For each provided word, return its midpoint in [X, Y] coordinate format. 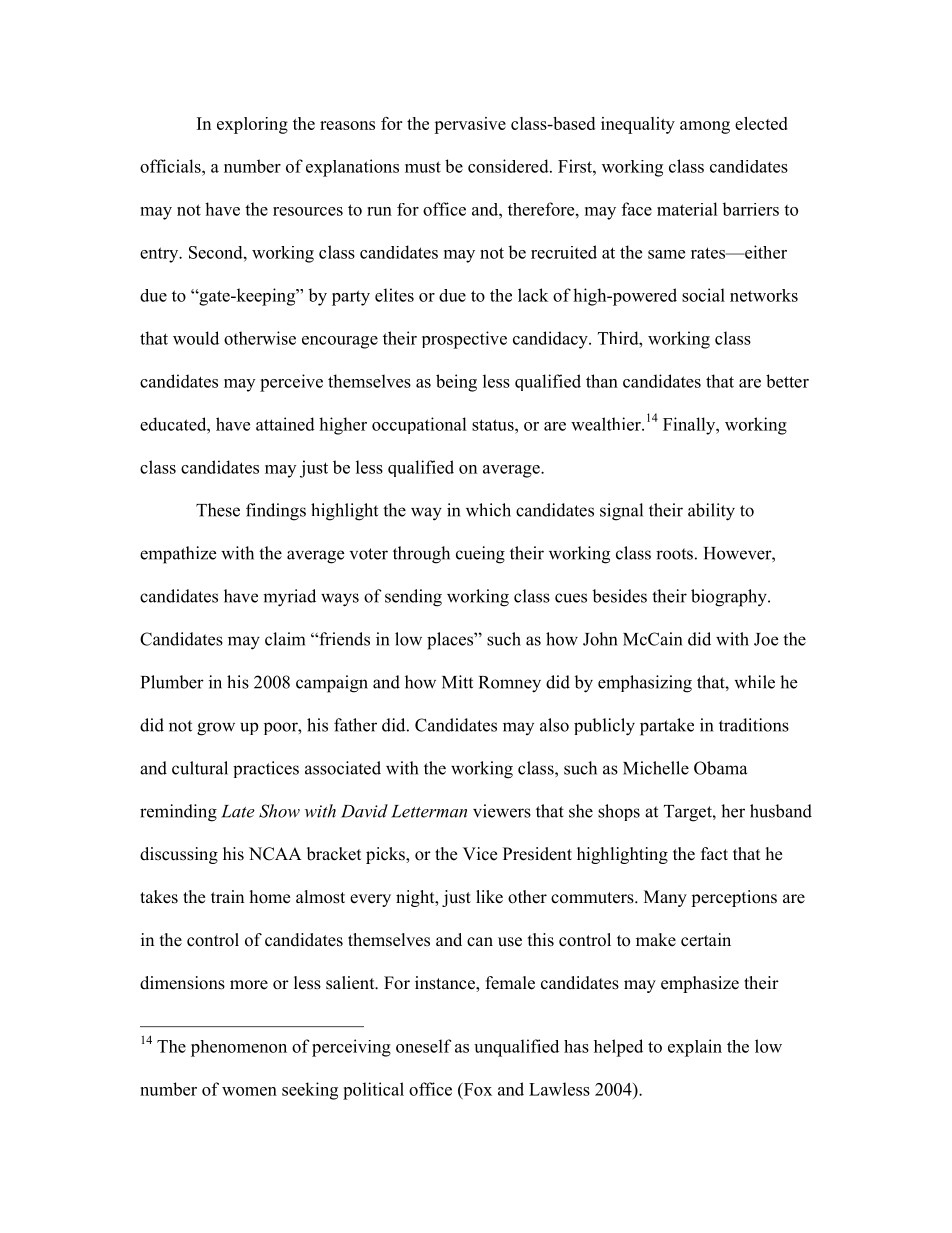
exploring [252, 125]
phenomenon [239, 1048]
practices [266, 769]
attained [285, 424]
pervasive [470, 125]
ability [711, 512]
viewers [502, 811]
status [494, 425]
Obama [720, 768]
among [705, 127]
